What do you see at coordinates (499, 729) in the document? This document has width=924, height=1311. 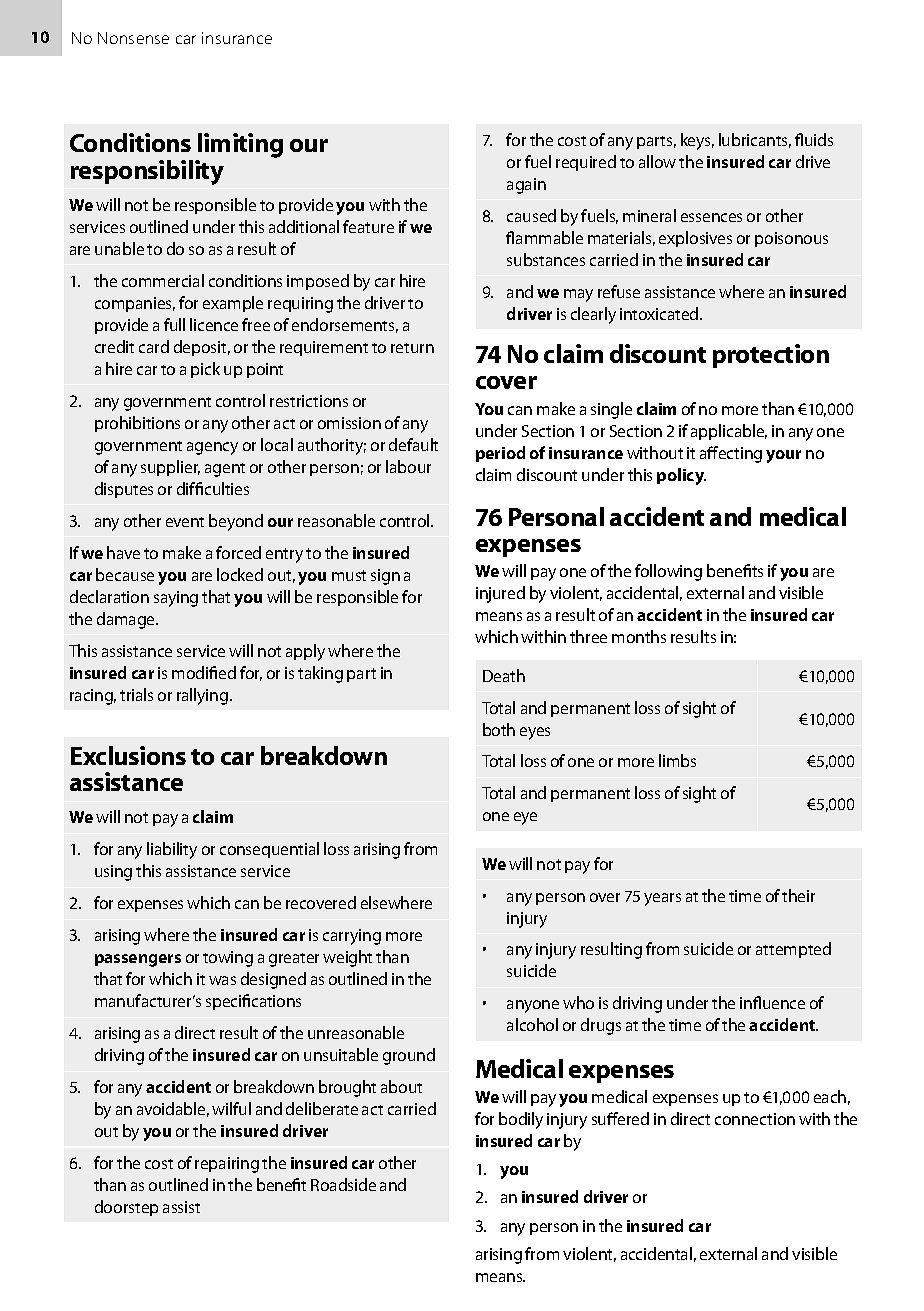 I see `both` at bounding box center [499, 729].
